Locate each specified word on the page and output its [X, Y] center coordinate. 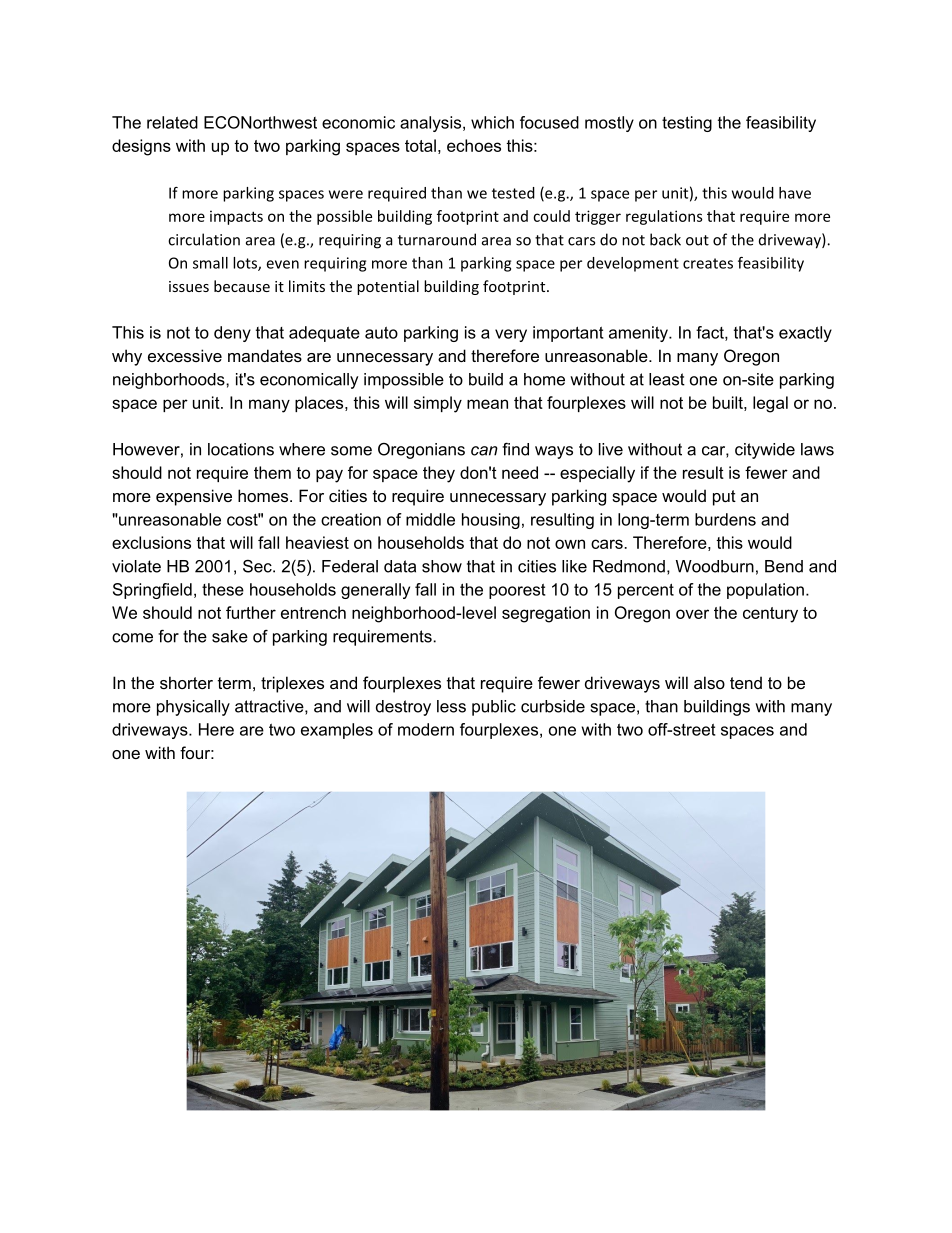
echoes [474, 145]
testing [687, 124]
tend [746, 682]
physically [193, 708]
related [172, 122]
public [494, 708]
